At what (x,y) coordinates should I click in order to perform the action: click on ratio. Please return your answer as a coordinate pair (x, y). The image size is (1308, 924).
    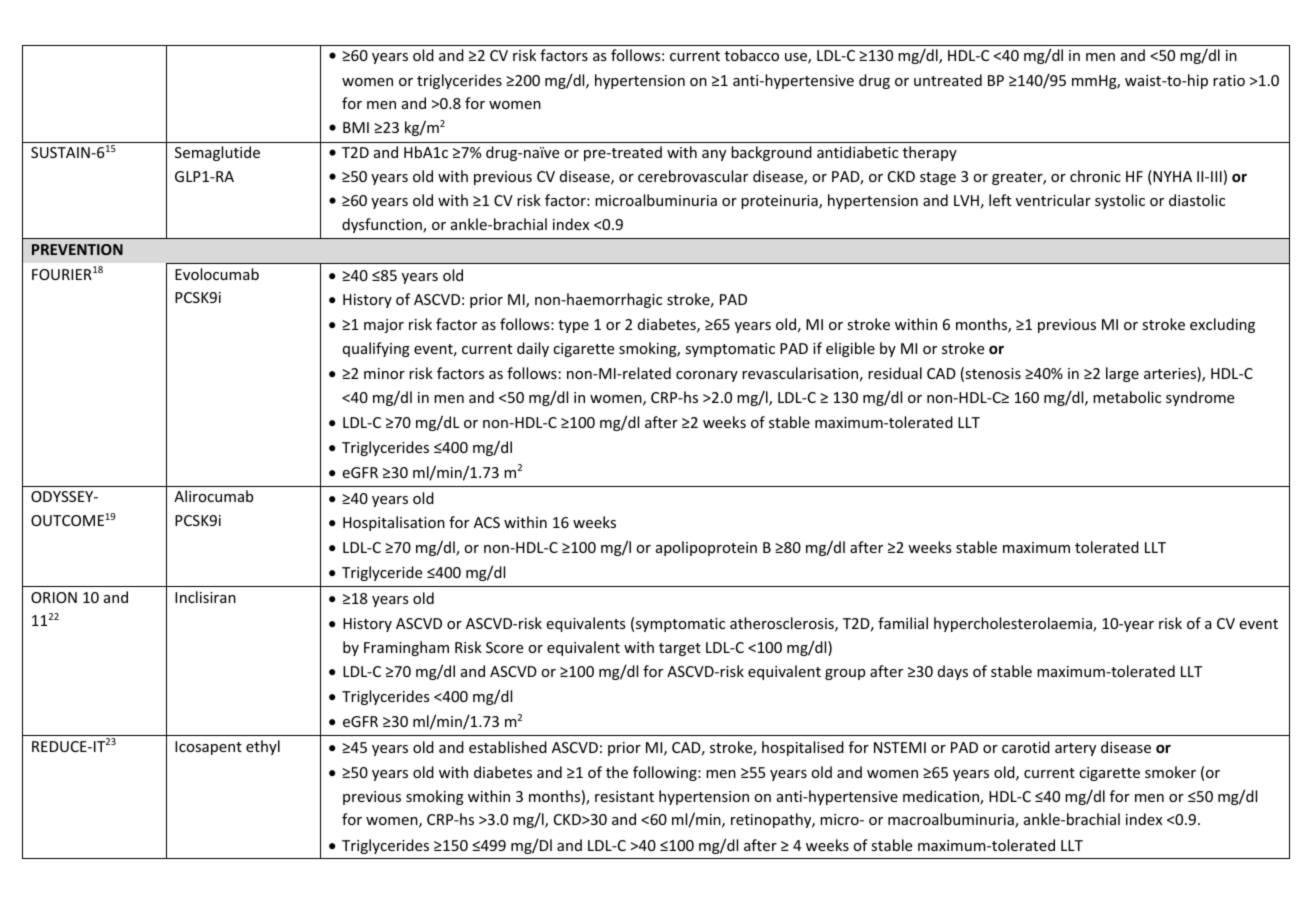
    Looking at the image, I should click on (1229, 80).
